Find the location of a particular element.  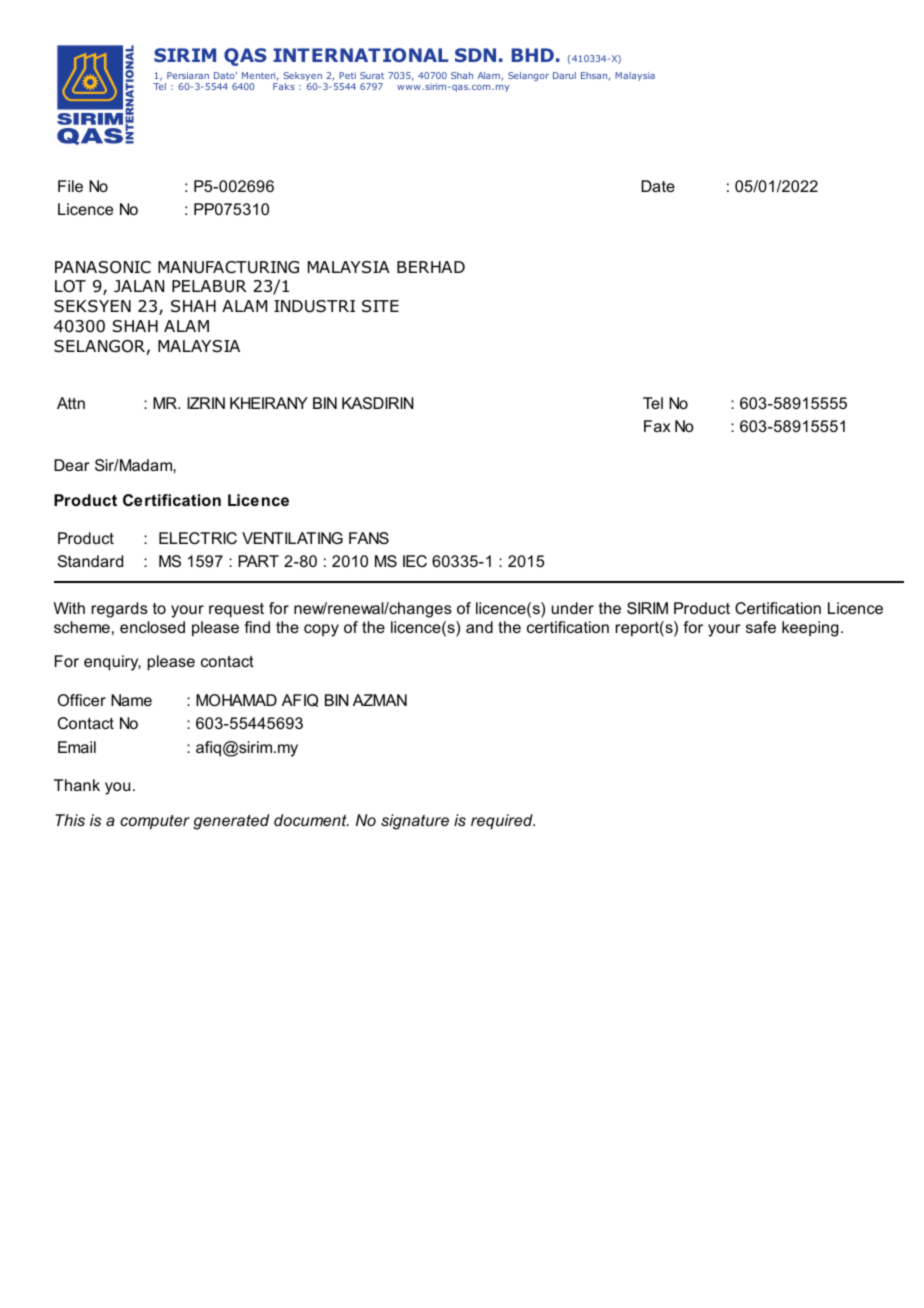

INTERNATIONAL is located at coordinates (360, 55).
